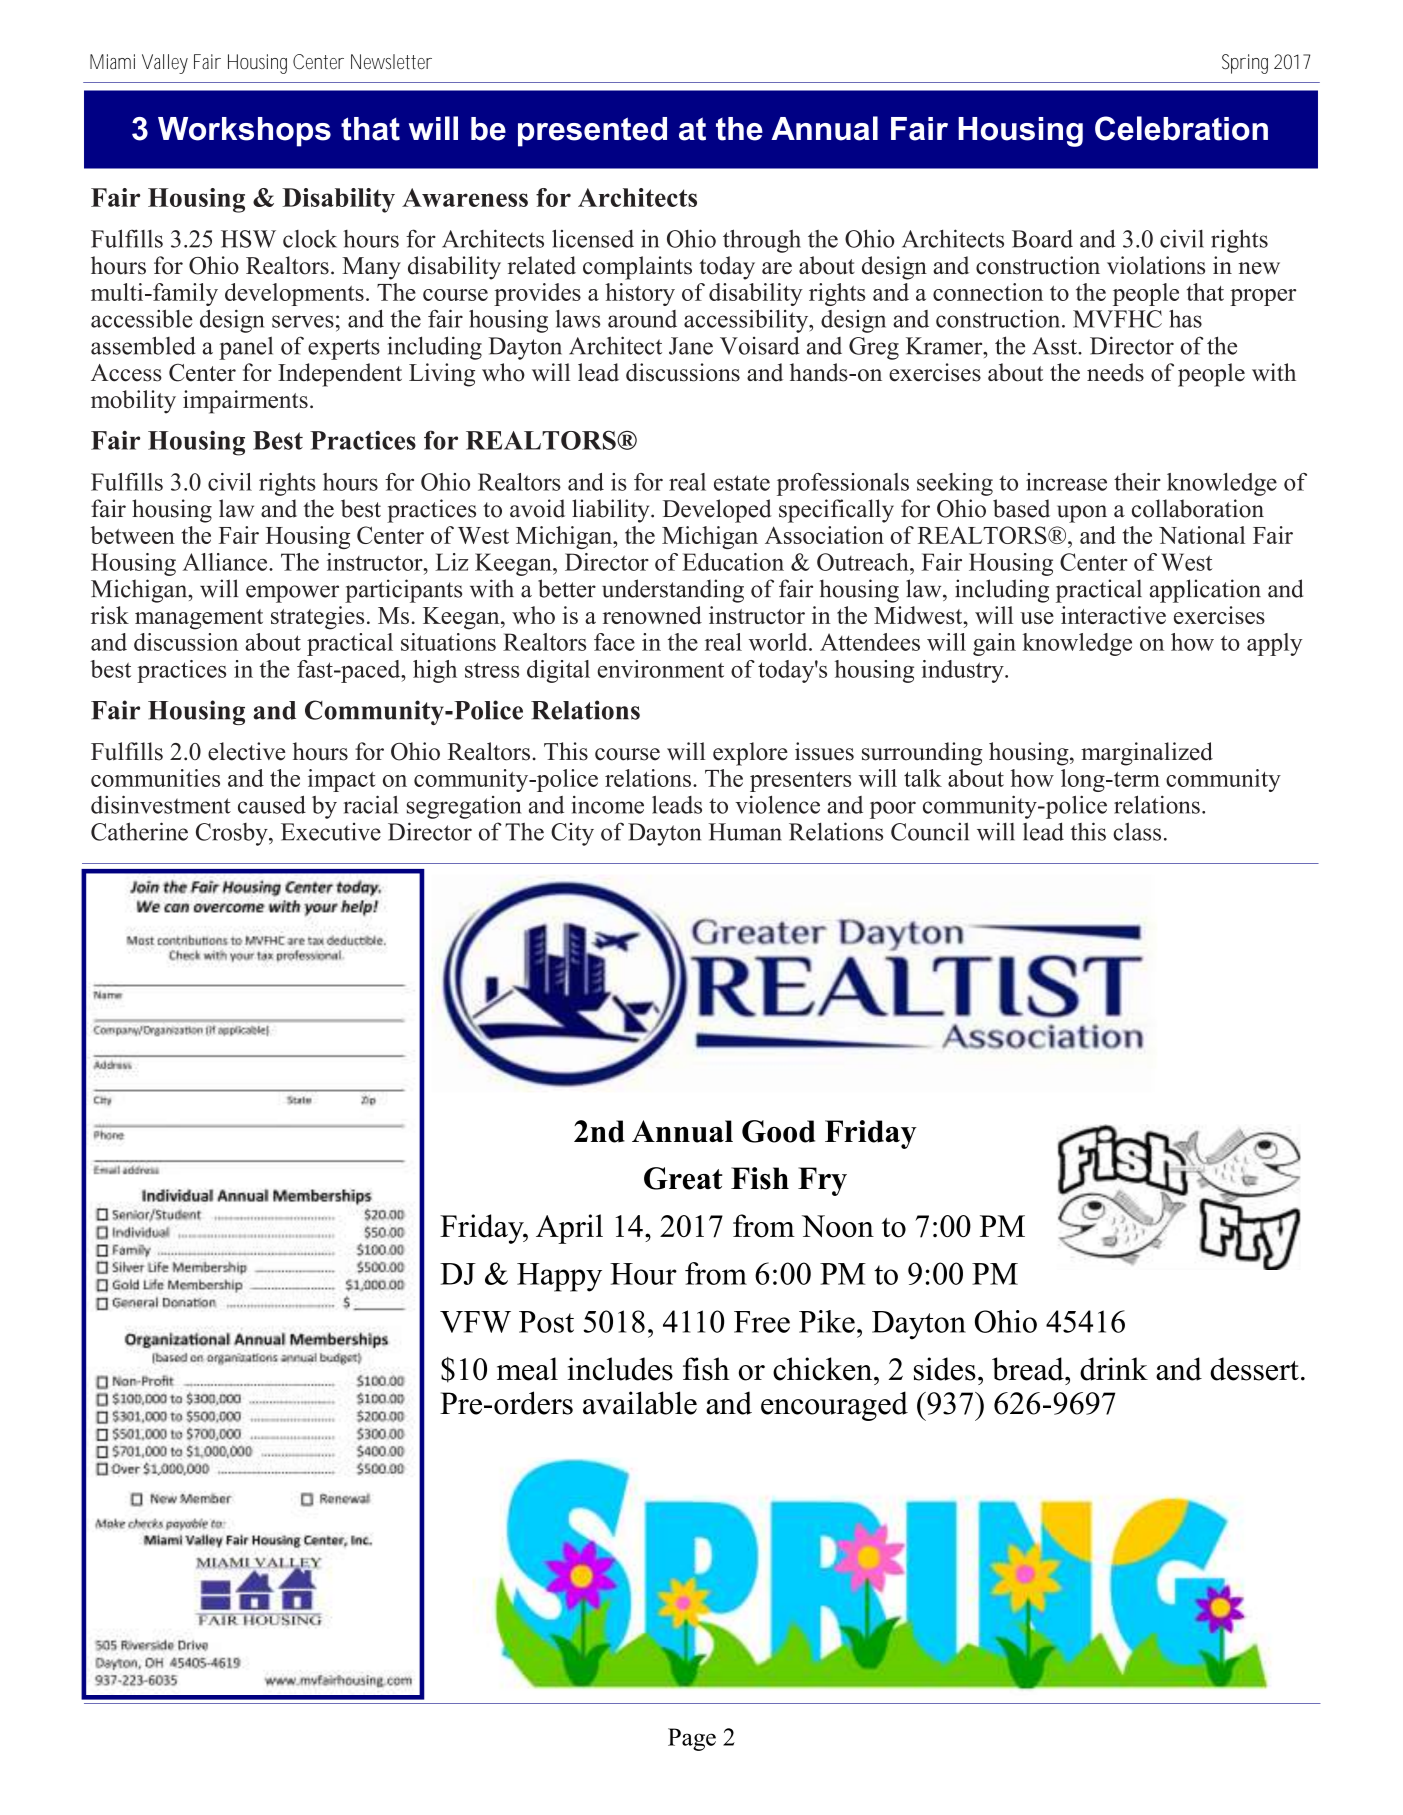 This page has width=1403, height=1815. I want to click on class, so click(1137, 831).
